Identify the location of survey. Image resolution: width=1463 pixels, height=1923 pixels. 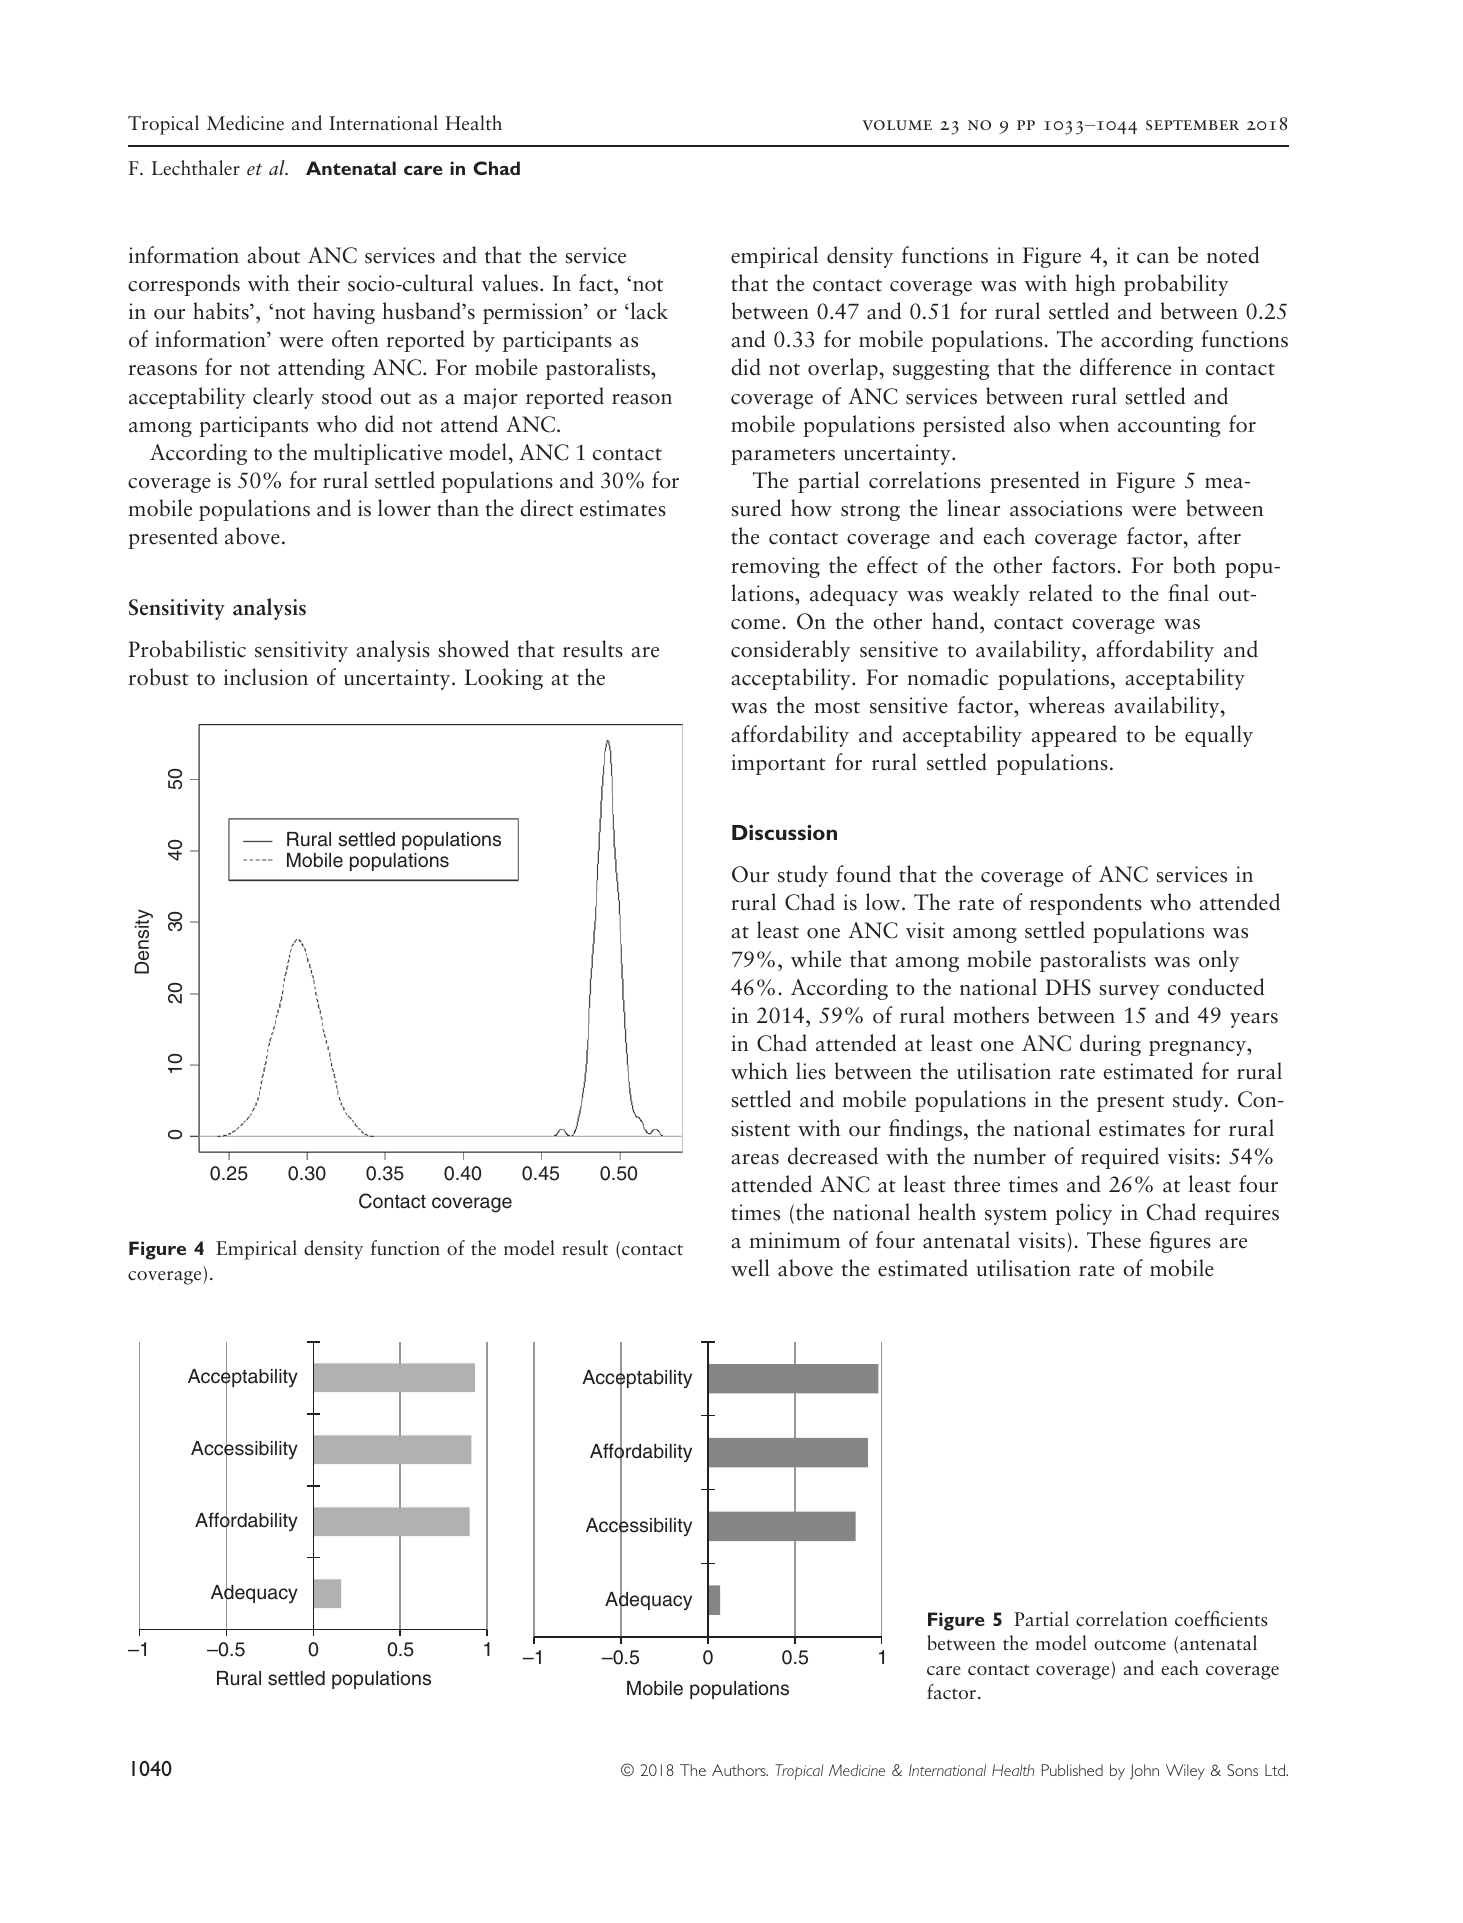
(1129, 992).
